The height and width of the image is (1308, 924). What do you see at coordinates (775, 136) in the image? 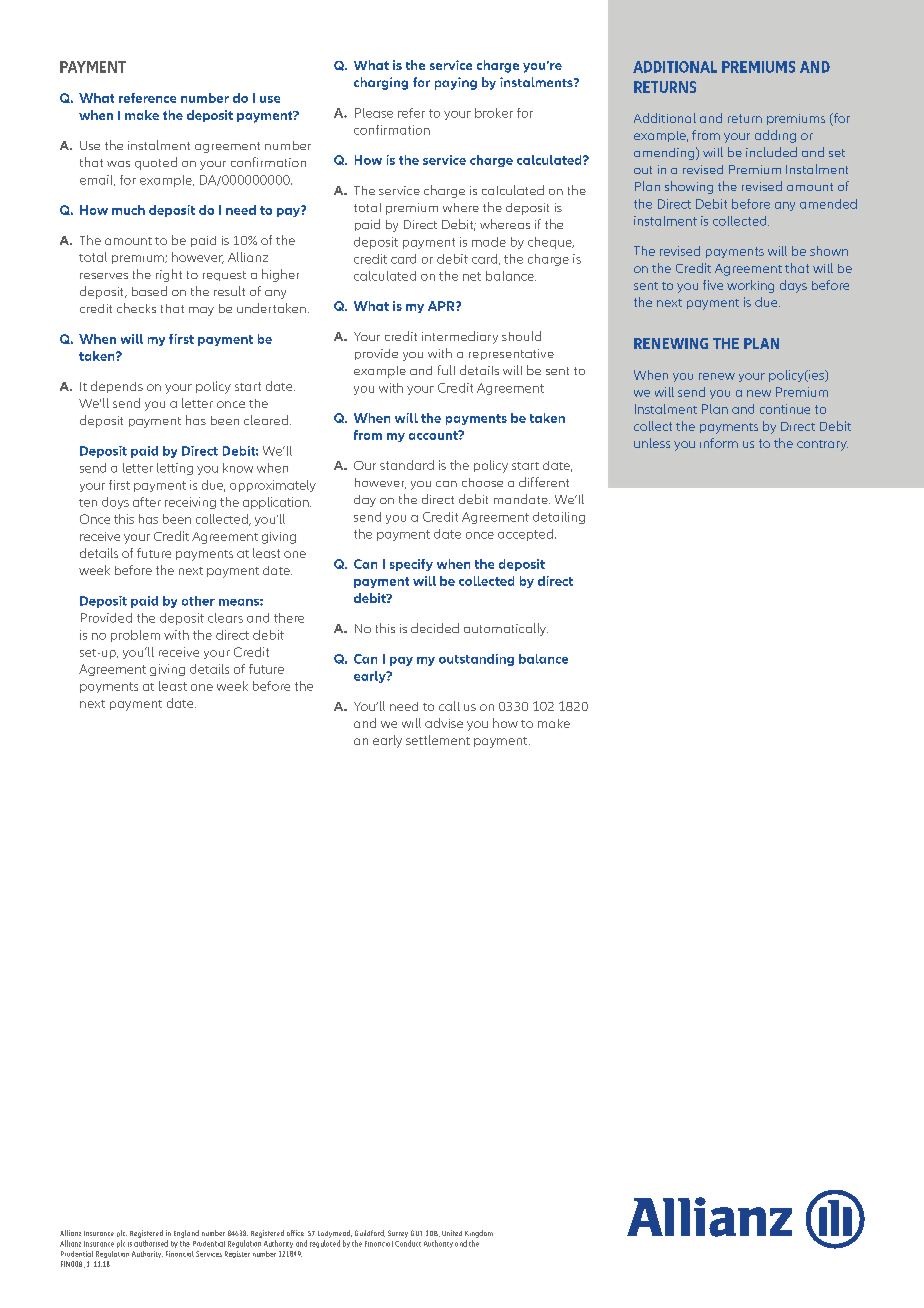
I see `adding` at bounding box center [775, 136].
